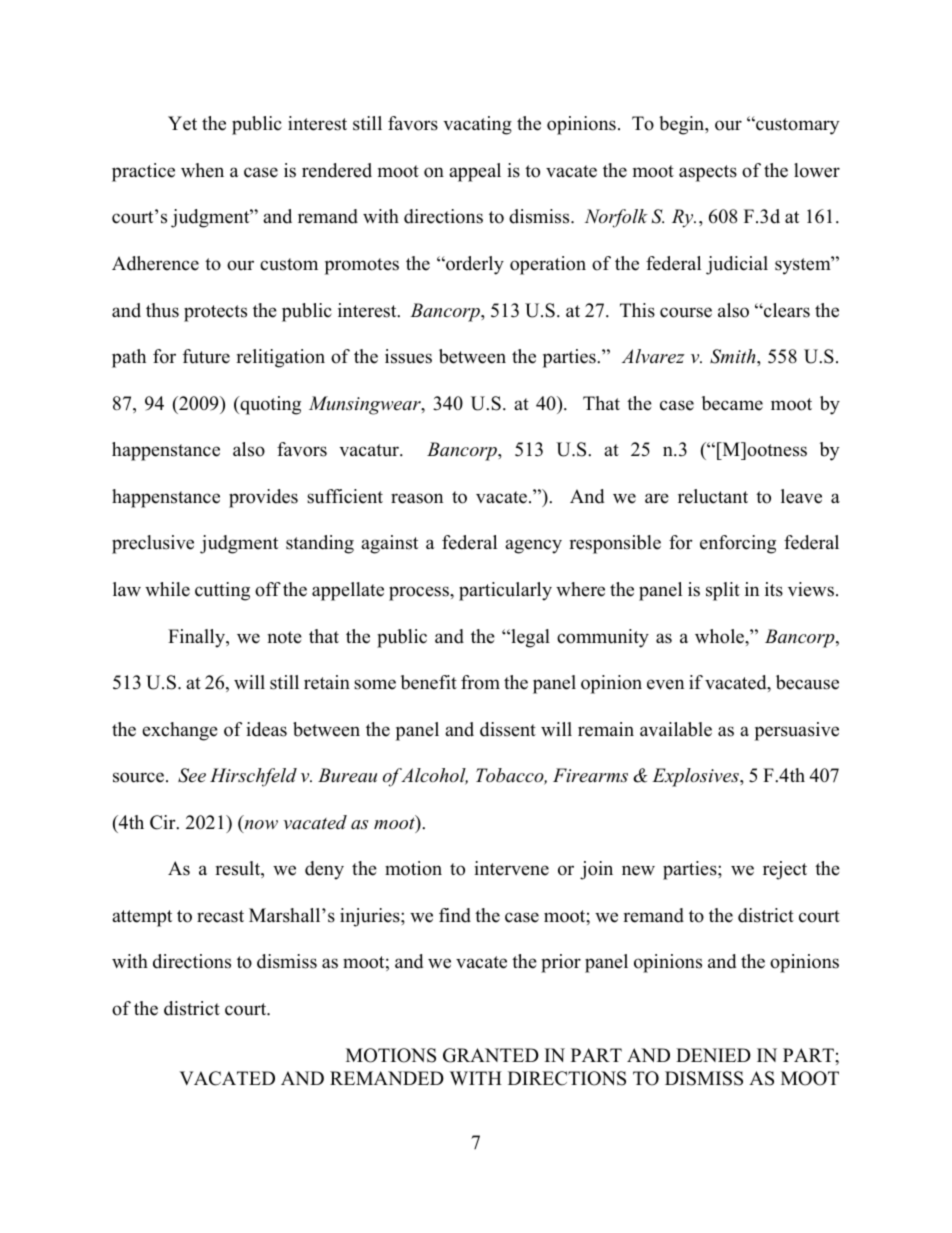  What do you see at coordinates (734, 356) in the screenshot?
I see `Smith` at bounding box center [734, 356].
